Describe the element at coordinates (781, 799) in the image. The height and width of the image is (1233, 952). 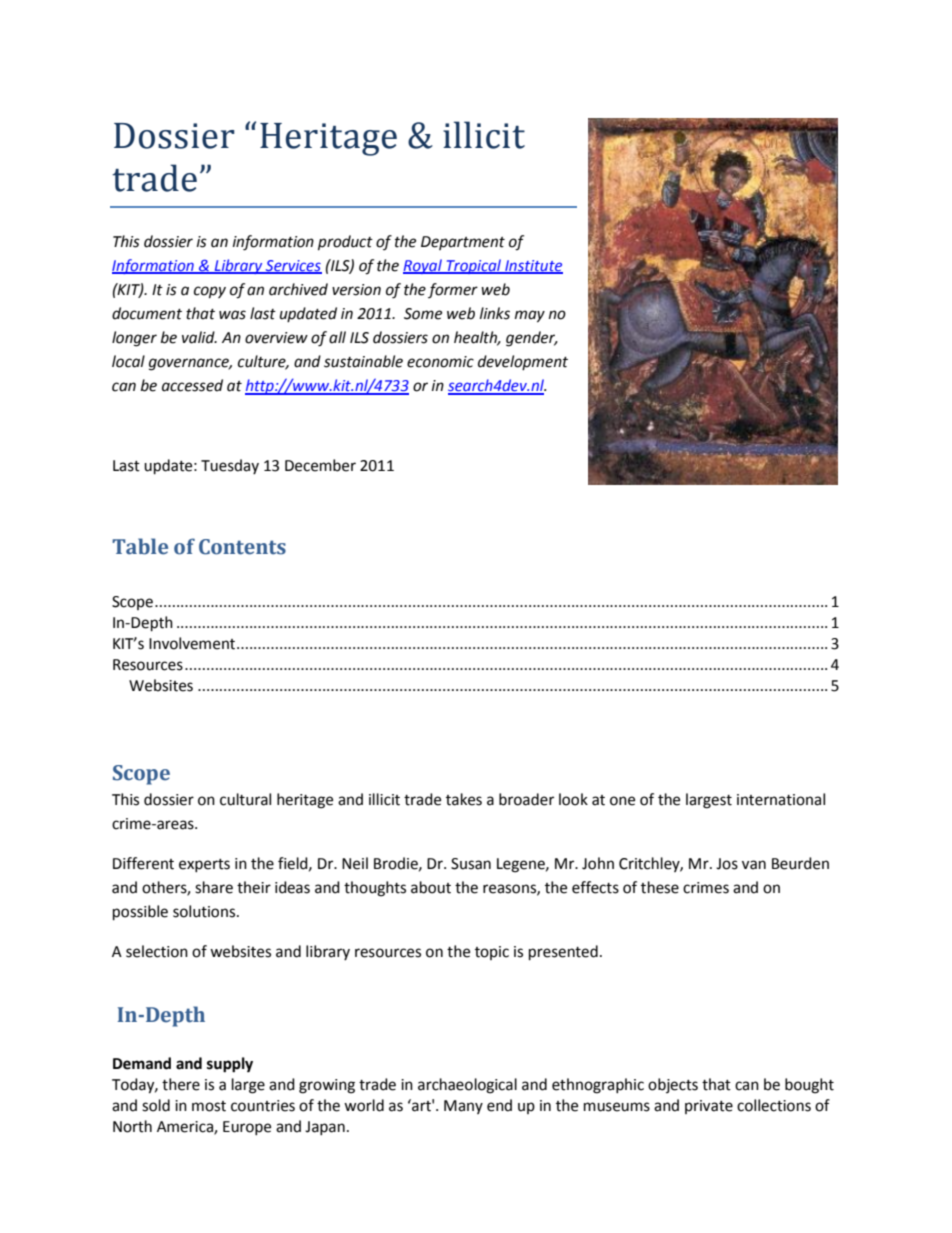
I see `international` at that location.
